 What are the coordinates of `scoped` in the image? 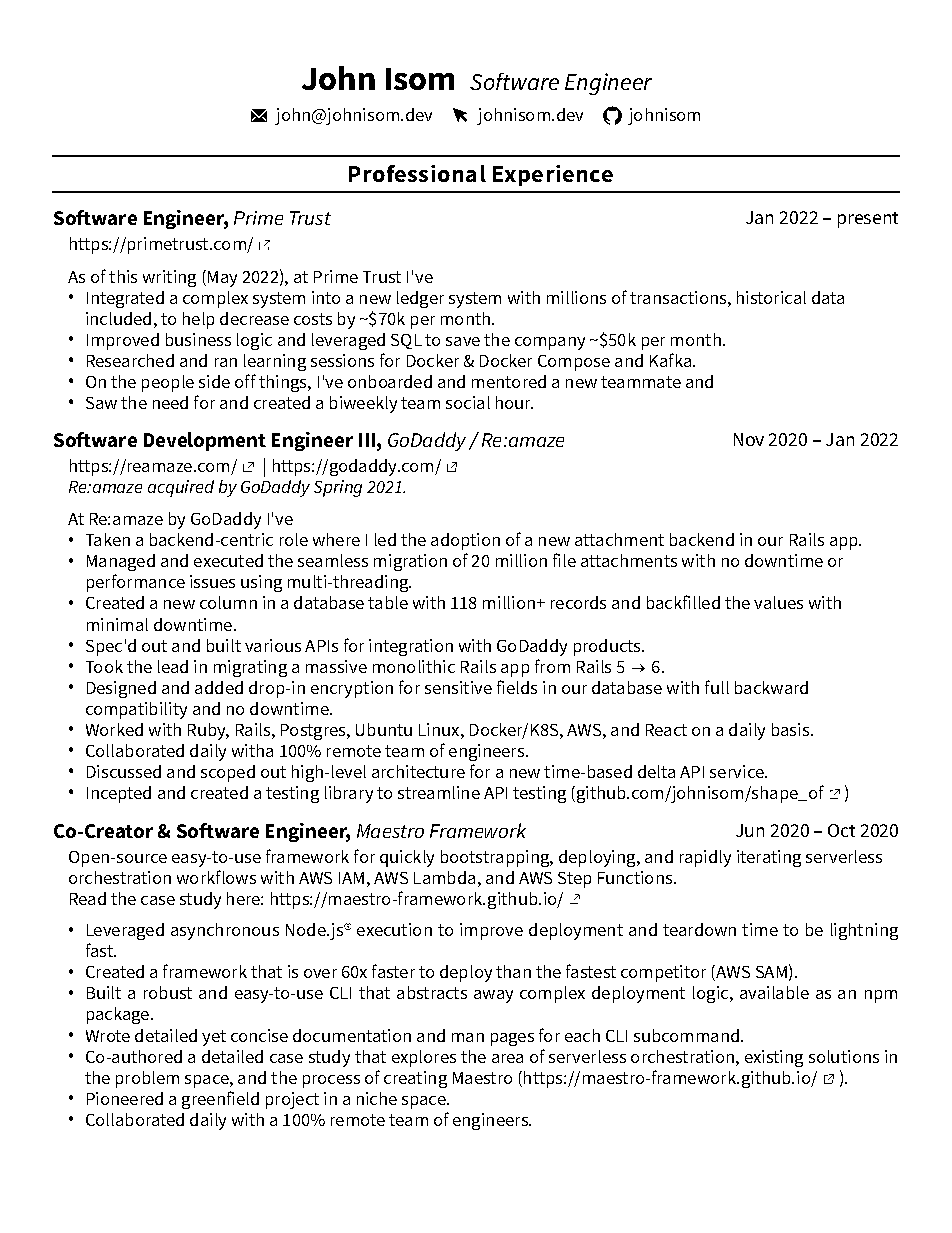 It's located at (228, 773).
